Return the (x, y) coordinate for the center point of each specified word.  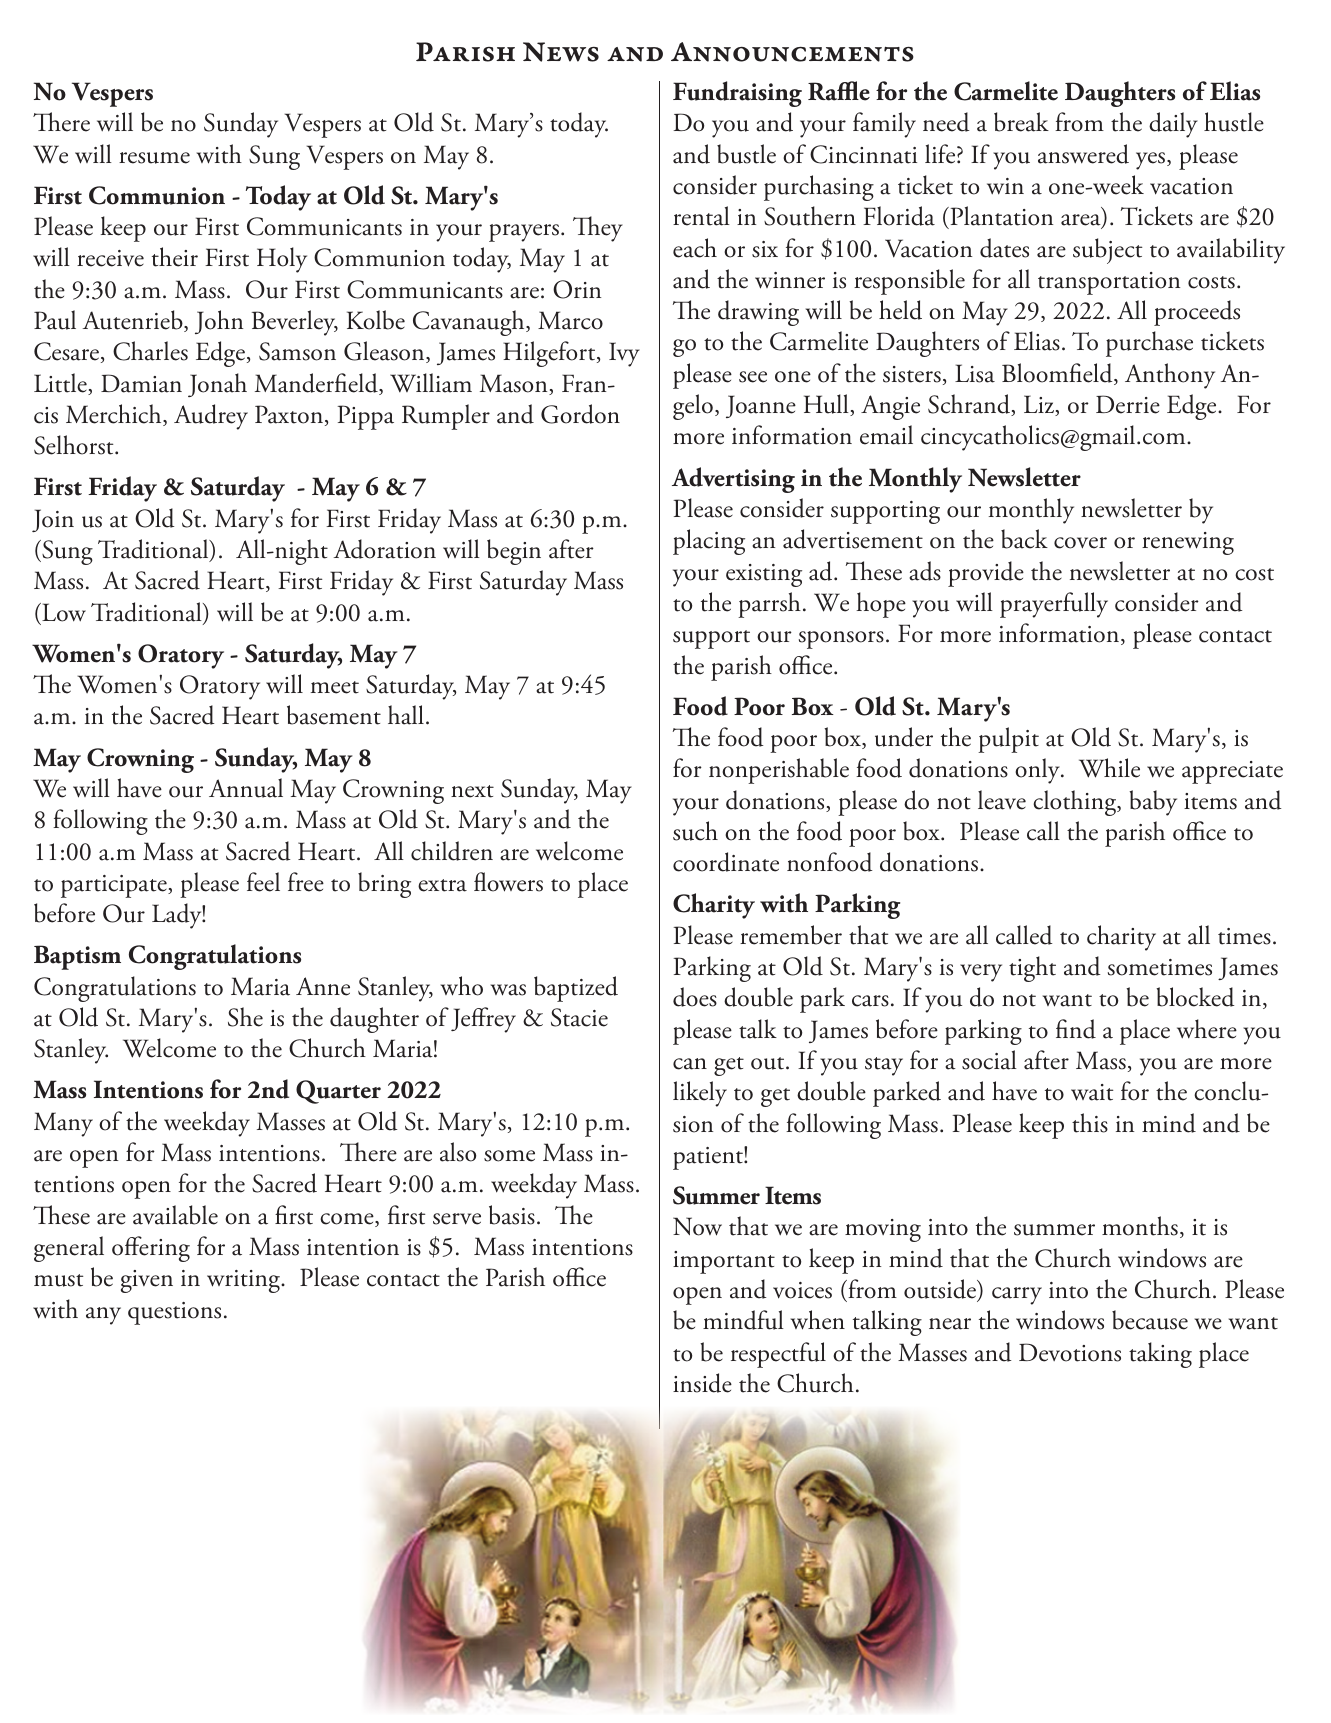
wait (1092, 1092)
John (219, 322)
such (695, 831)
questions (174, 1313)
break (1021, 122)
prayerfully (1054, 605)
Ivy (624, 354)
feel (263, 882)
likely (700, 1094)
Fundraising (737, 94)
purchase (1149, 344)
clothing (1076, 803)
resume (154, 158)
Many (63, 1124)
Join (53, 520)
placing (709, 542)
